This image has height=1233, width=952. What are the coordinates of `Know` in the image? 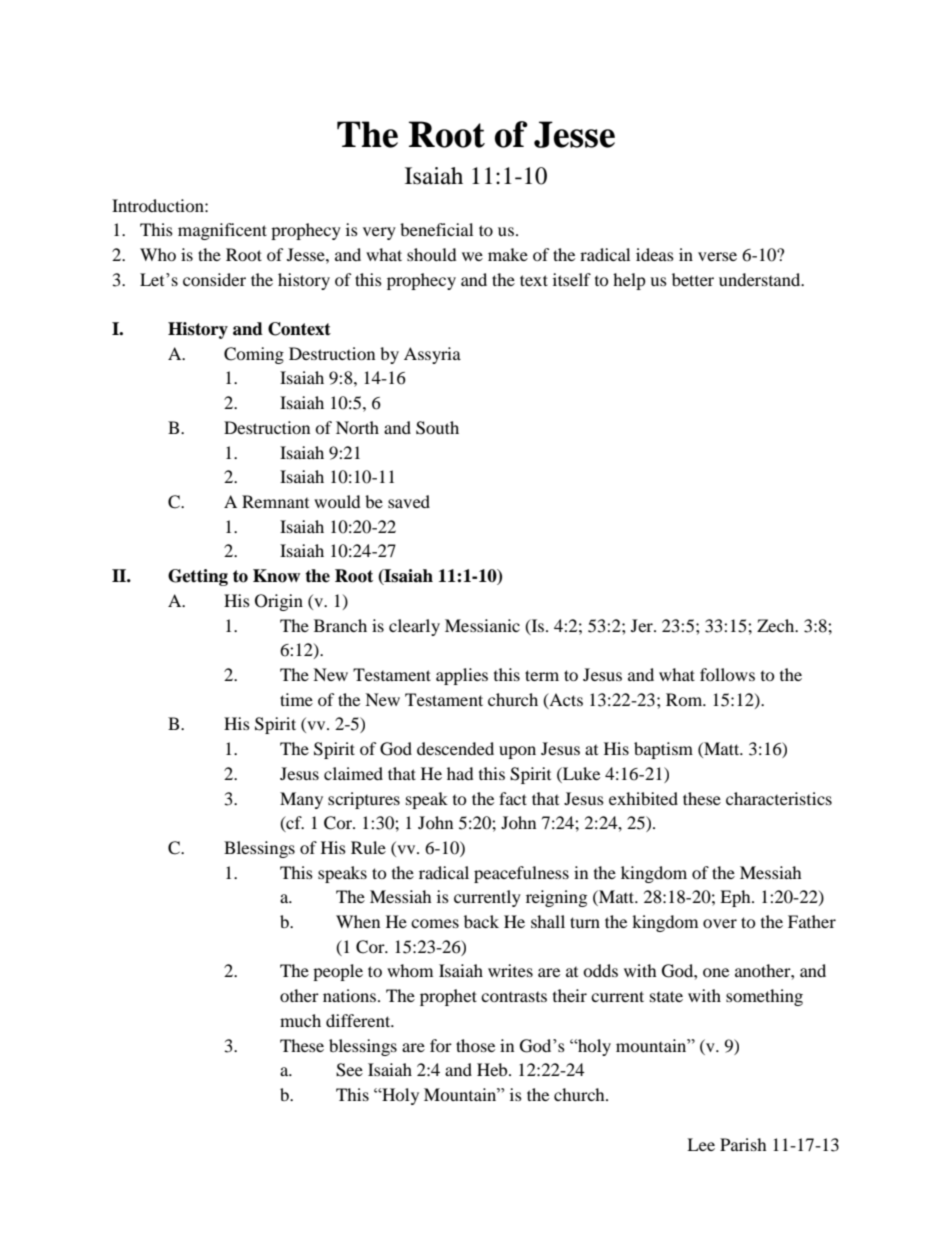 It's located at (276, 576).
